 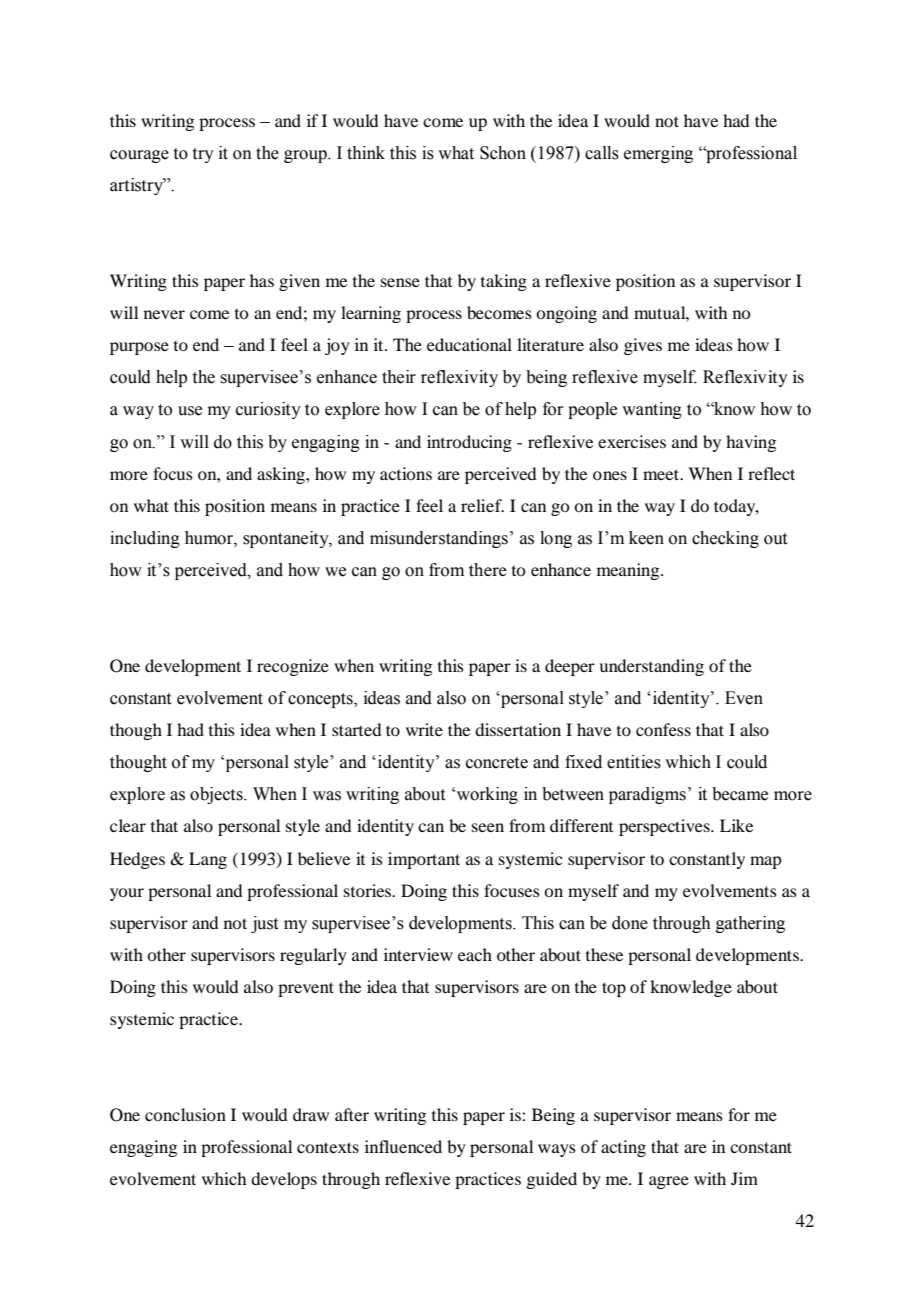 What do you see at coordinates (469, 344) in the image?
I see `educational` at bounding box center [469, 344].
